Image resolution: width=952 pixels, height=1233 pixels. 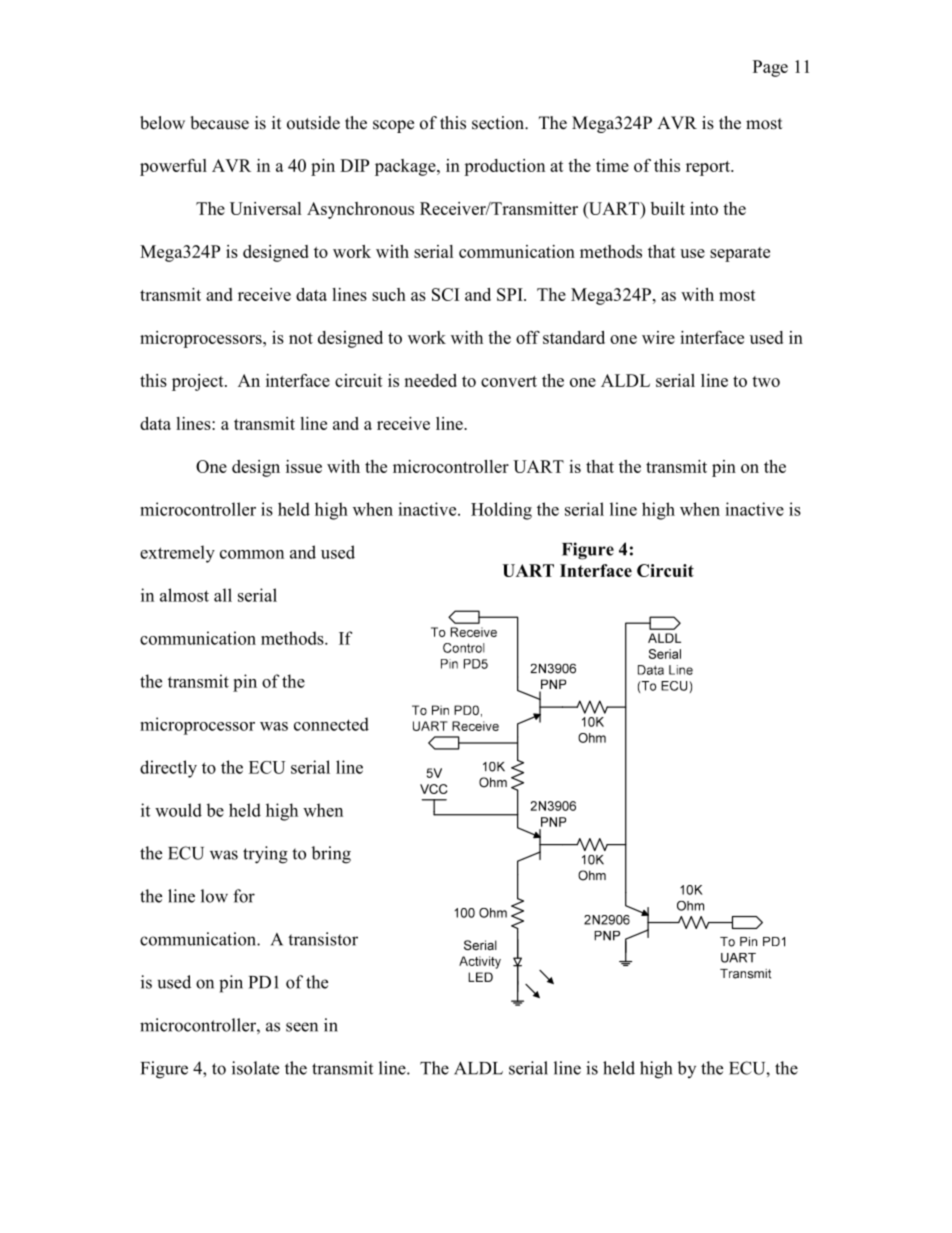 What do you see at coordinates (219, 123) in the page?
I see `because` at bounding box center [219, 123].
